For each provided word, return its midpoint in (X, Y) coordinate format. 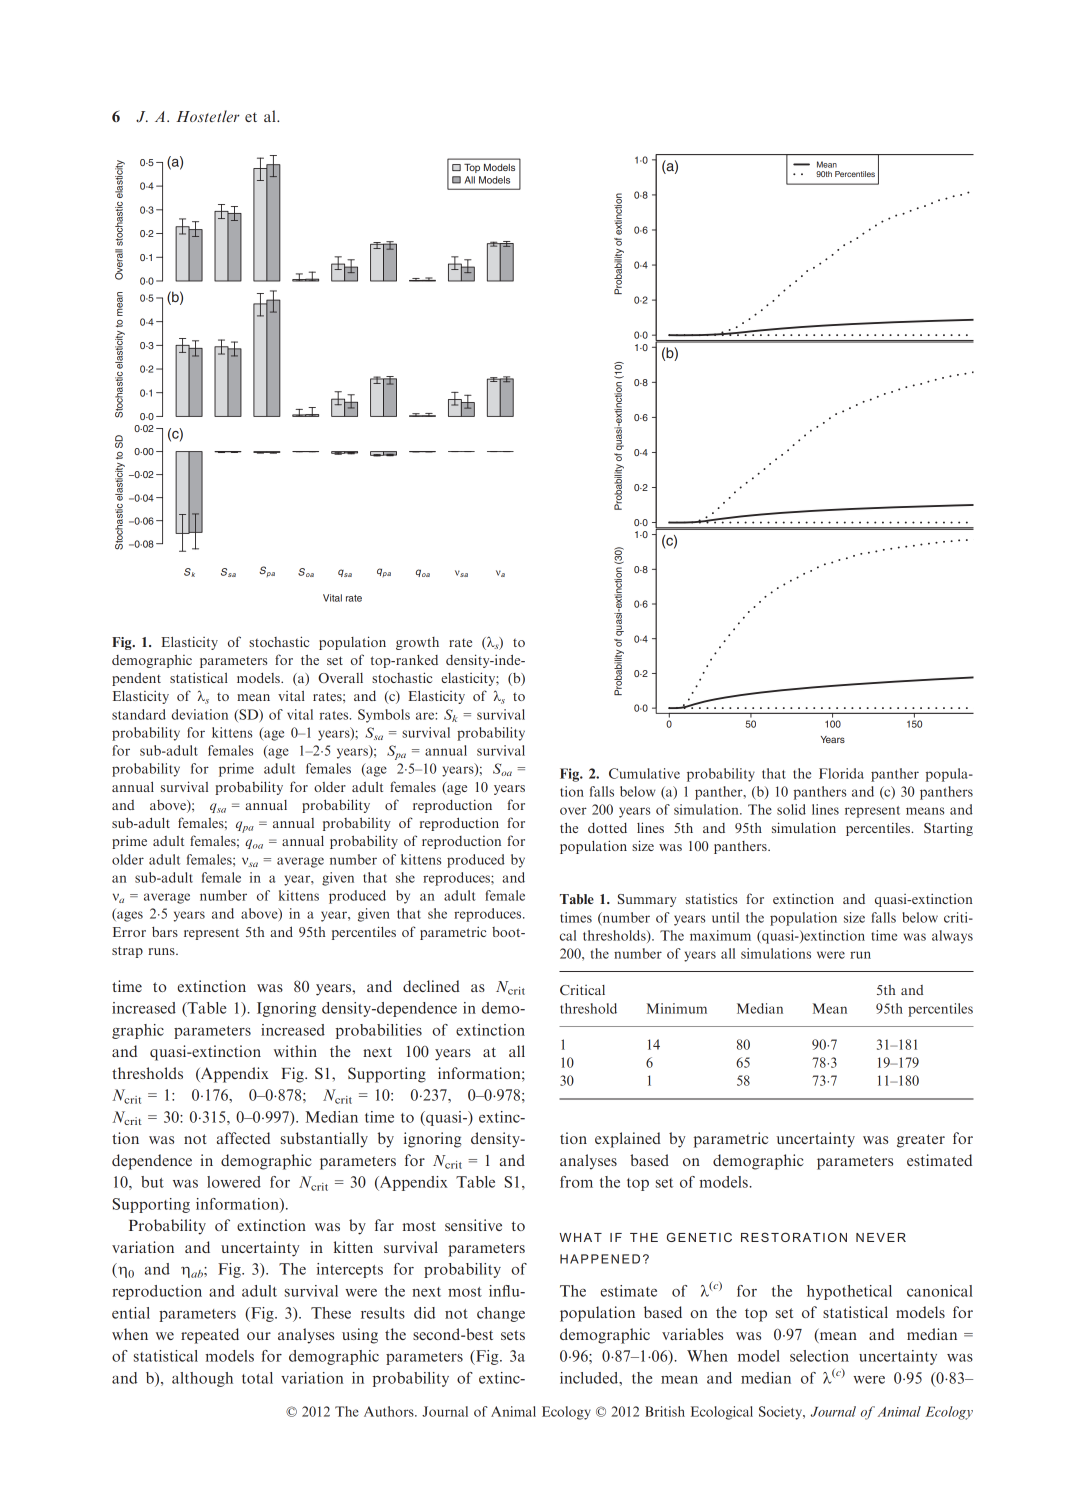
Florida (841, 773)
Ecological (722, 1413)
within (295, 1051)
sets (513, 1335)
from (576, 1182)
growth (417, 643)
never (881, 1237)
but (152, 1182)
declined (431, 986)
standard (139, 714)
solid (791, 809)
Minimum (677, 1008)
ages (129, 915)
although (202, 1379)
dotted (607, 828)
